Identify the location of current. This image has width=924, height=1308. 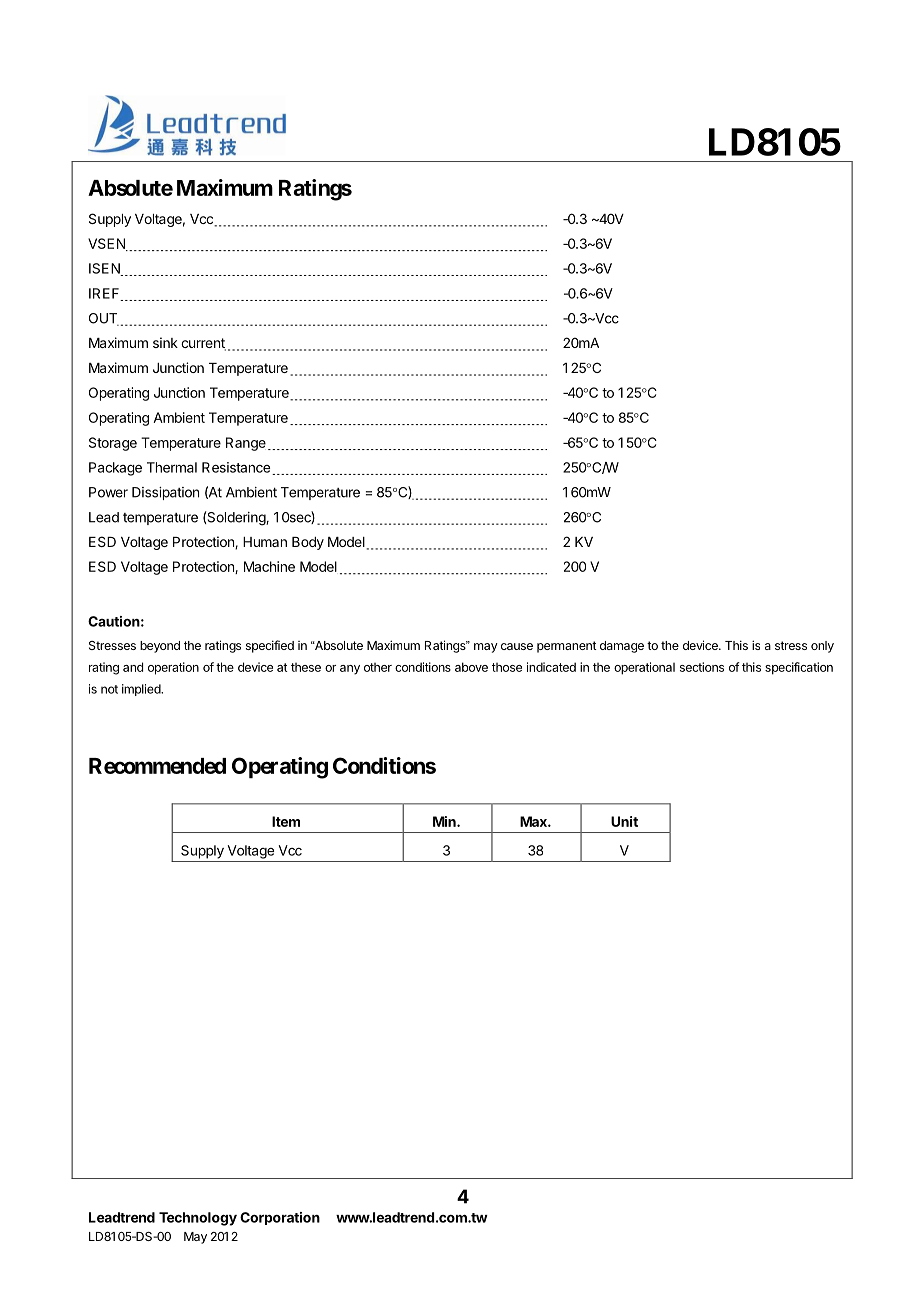
(203, 344).
